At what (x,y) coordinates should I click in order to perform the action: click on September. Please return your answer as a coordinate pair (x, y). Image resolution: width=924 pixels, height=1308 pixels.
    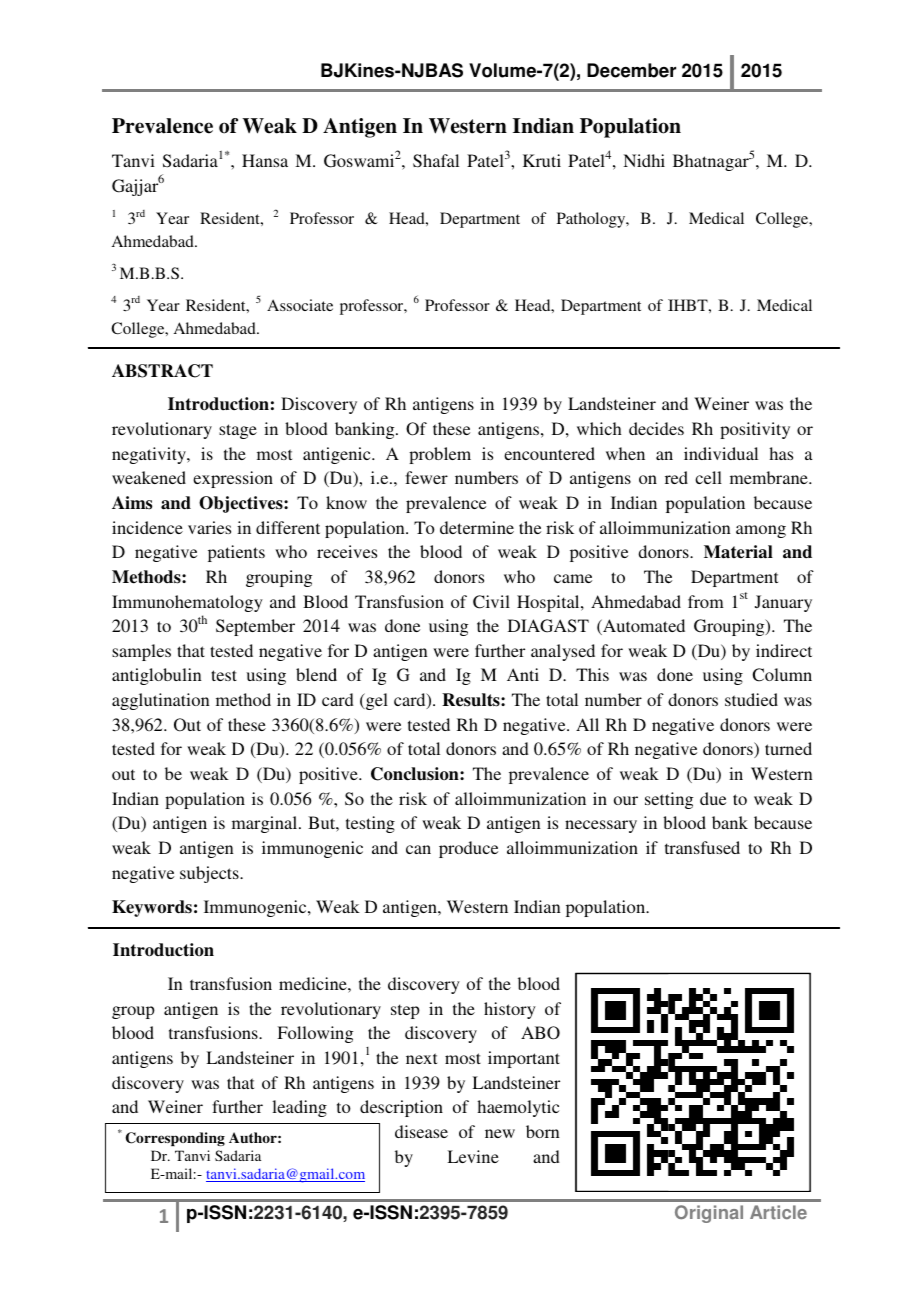
    Looking at the image, I should click on (255, 627).
